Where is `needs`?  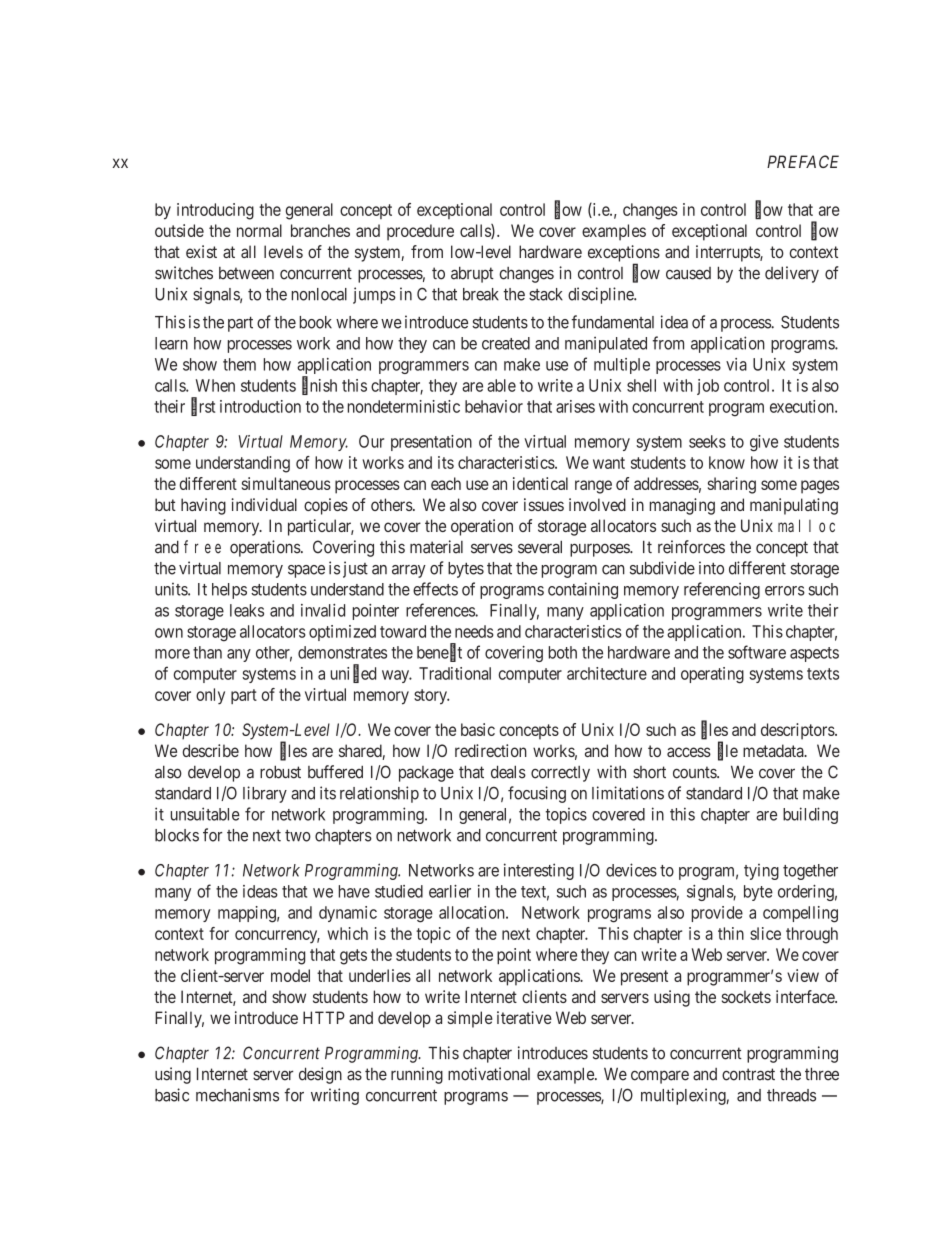
needs is located at coordinates (474, 631).
